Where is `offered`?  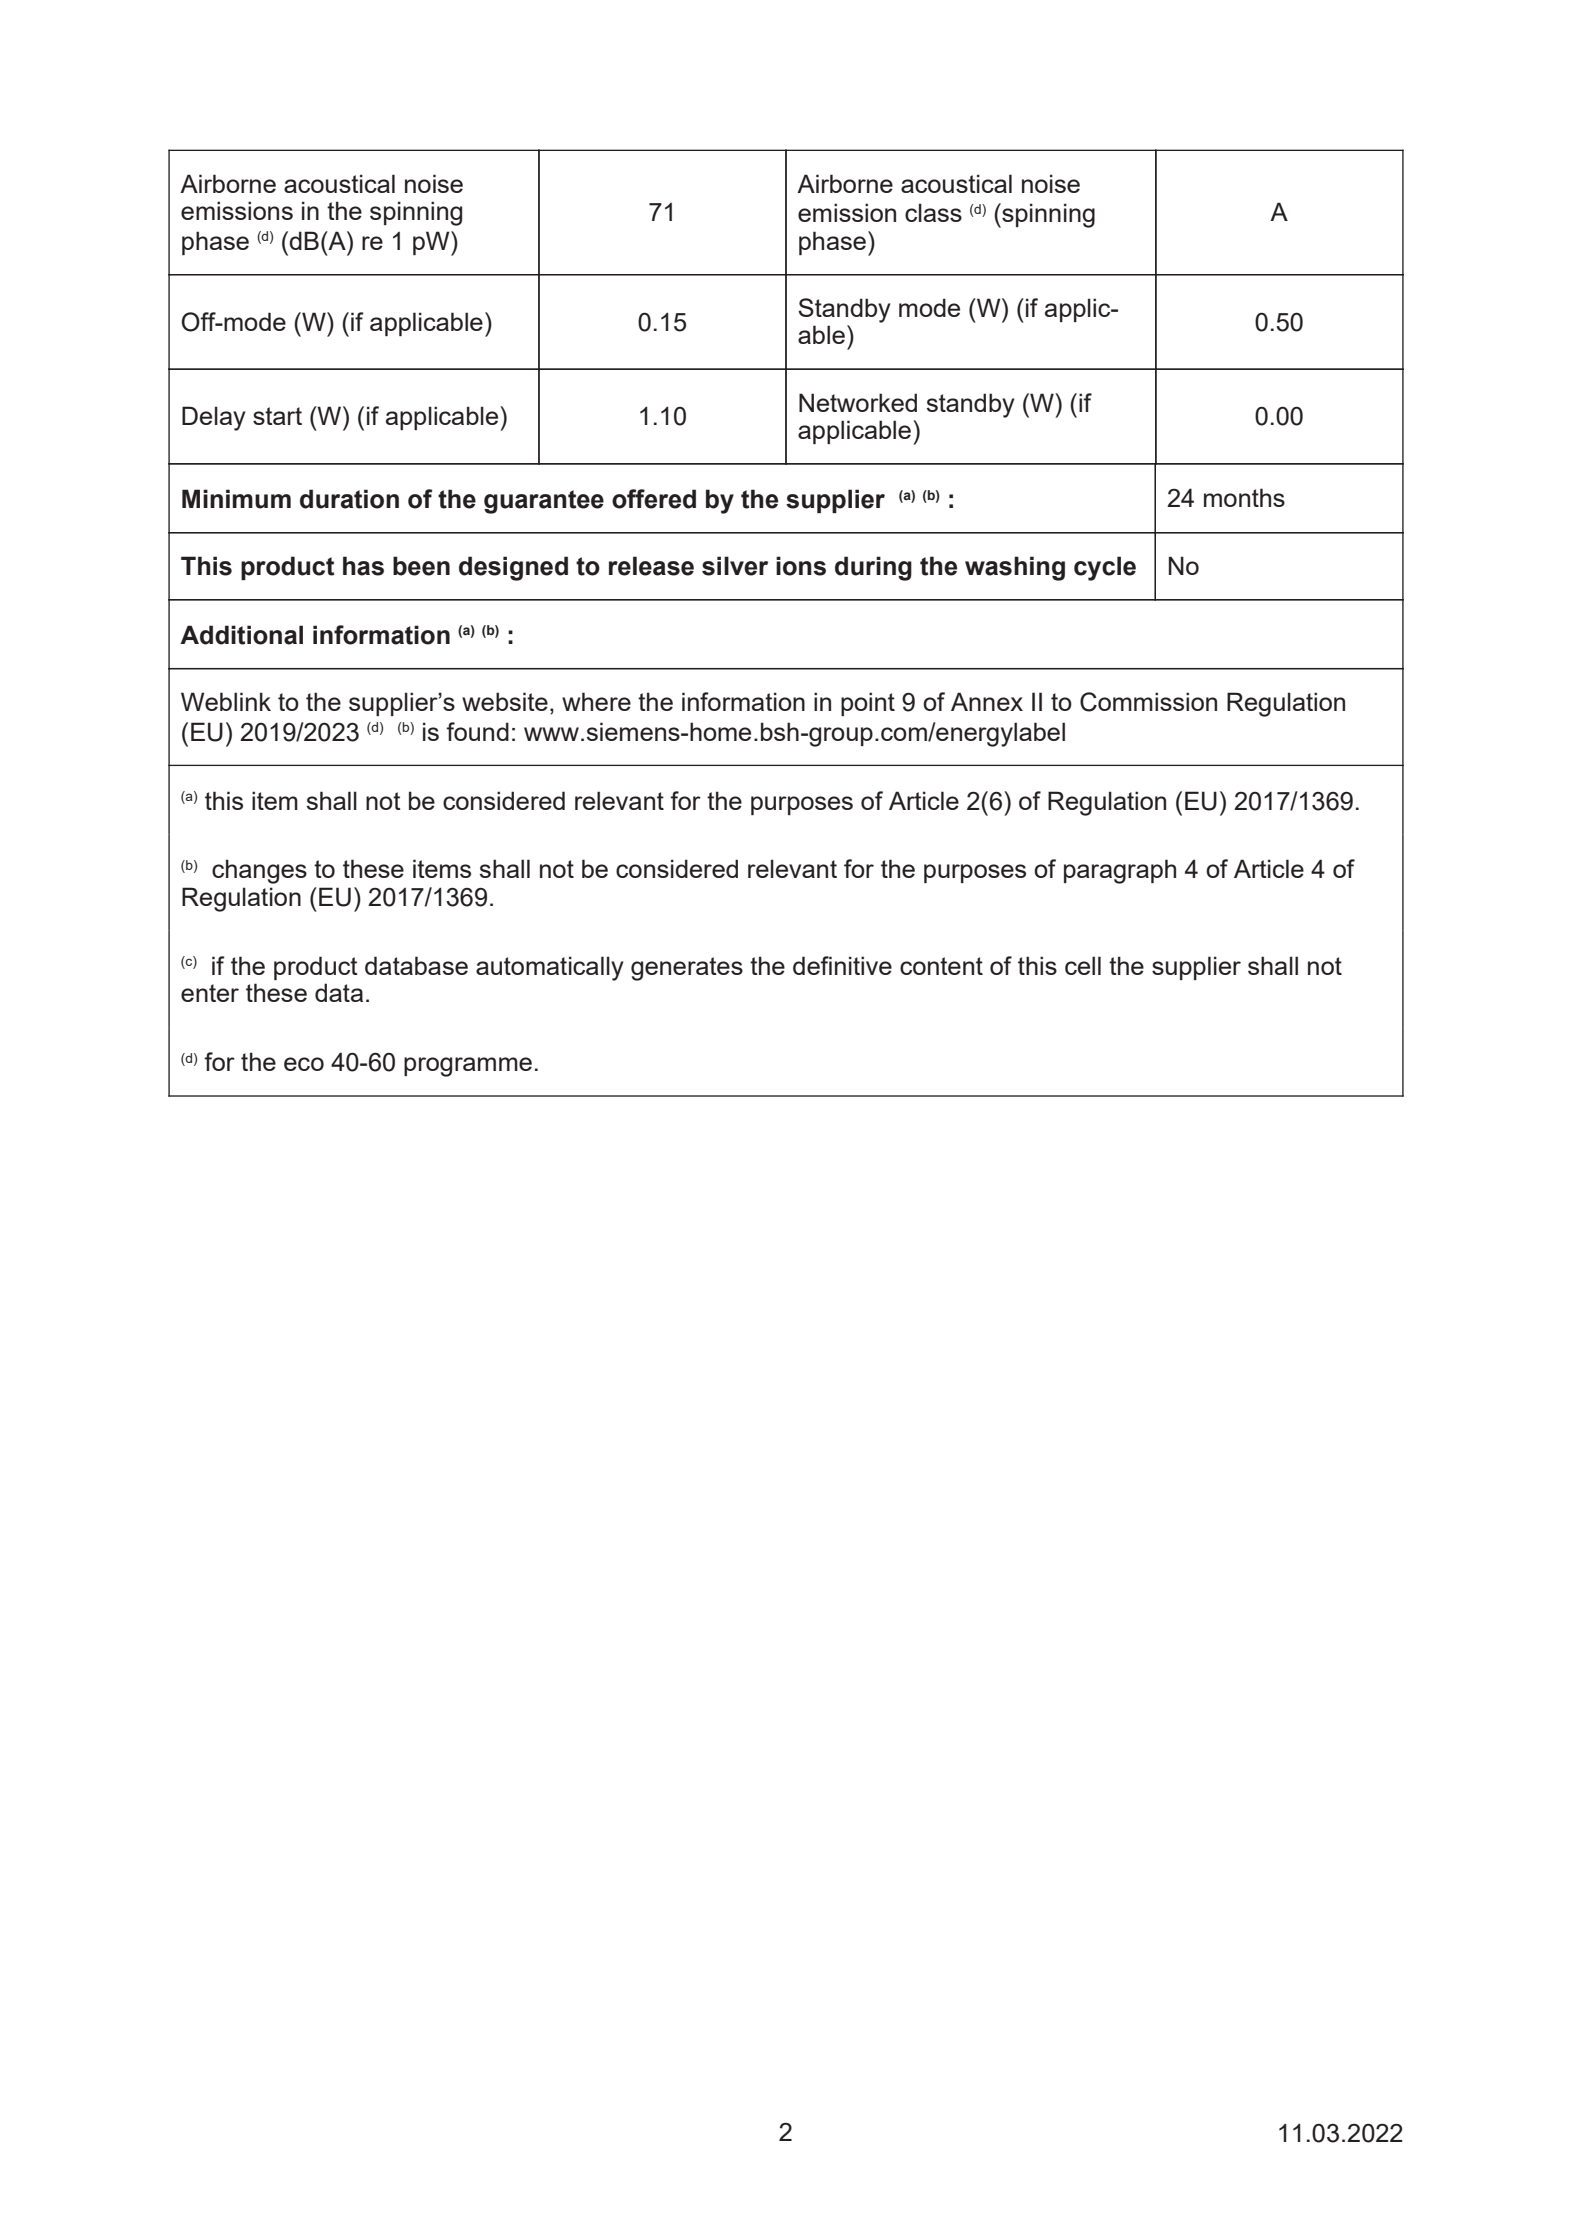
offered is located at coordinates (654, 499).
